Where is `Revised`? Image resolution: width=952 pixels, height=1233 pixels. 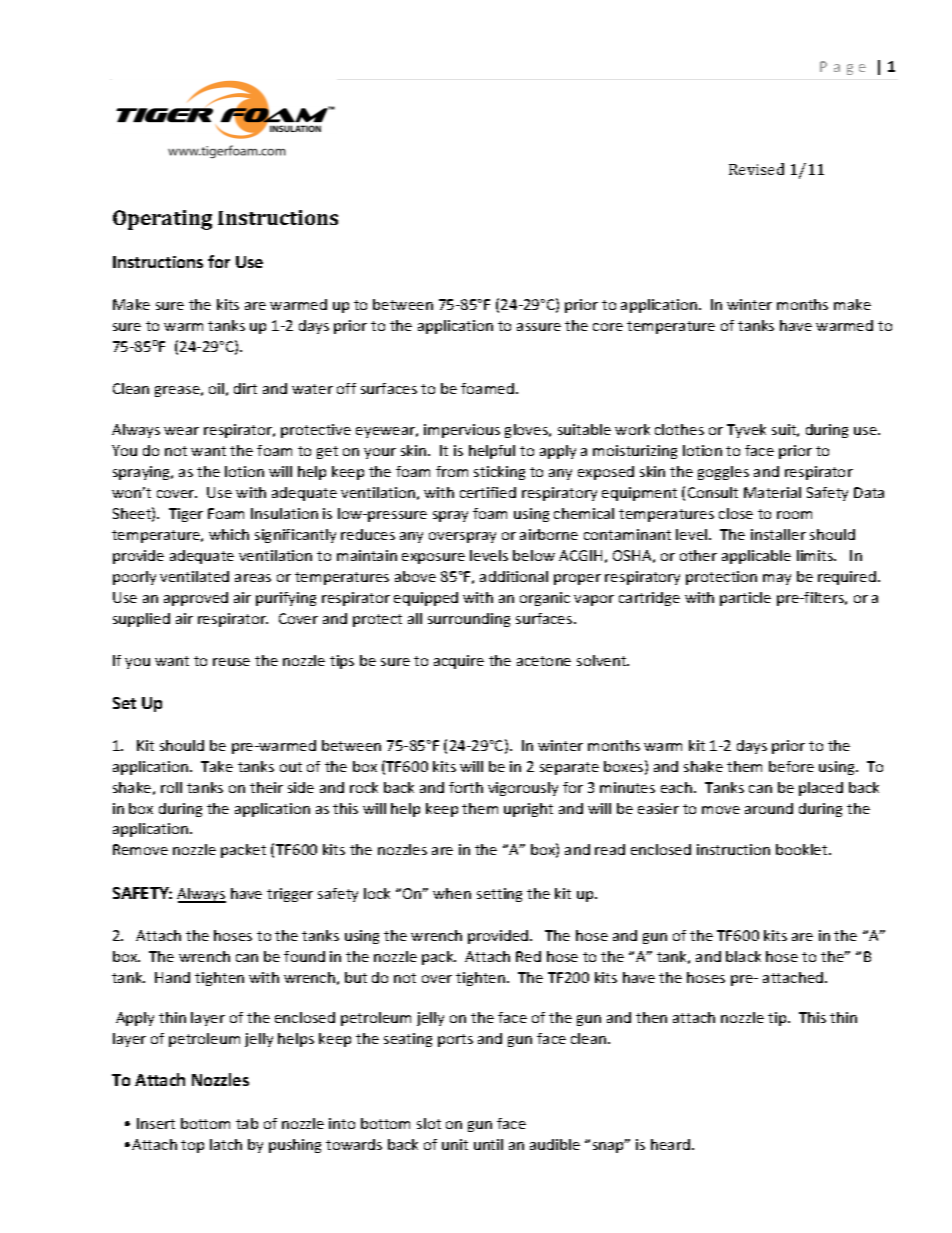
Revised is located at coordinates (756, 169).
